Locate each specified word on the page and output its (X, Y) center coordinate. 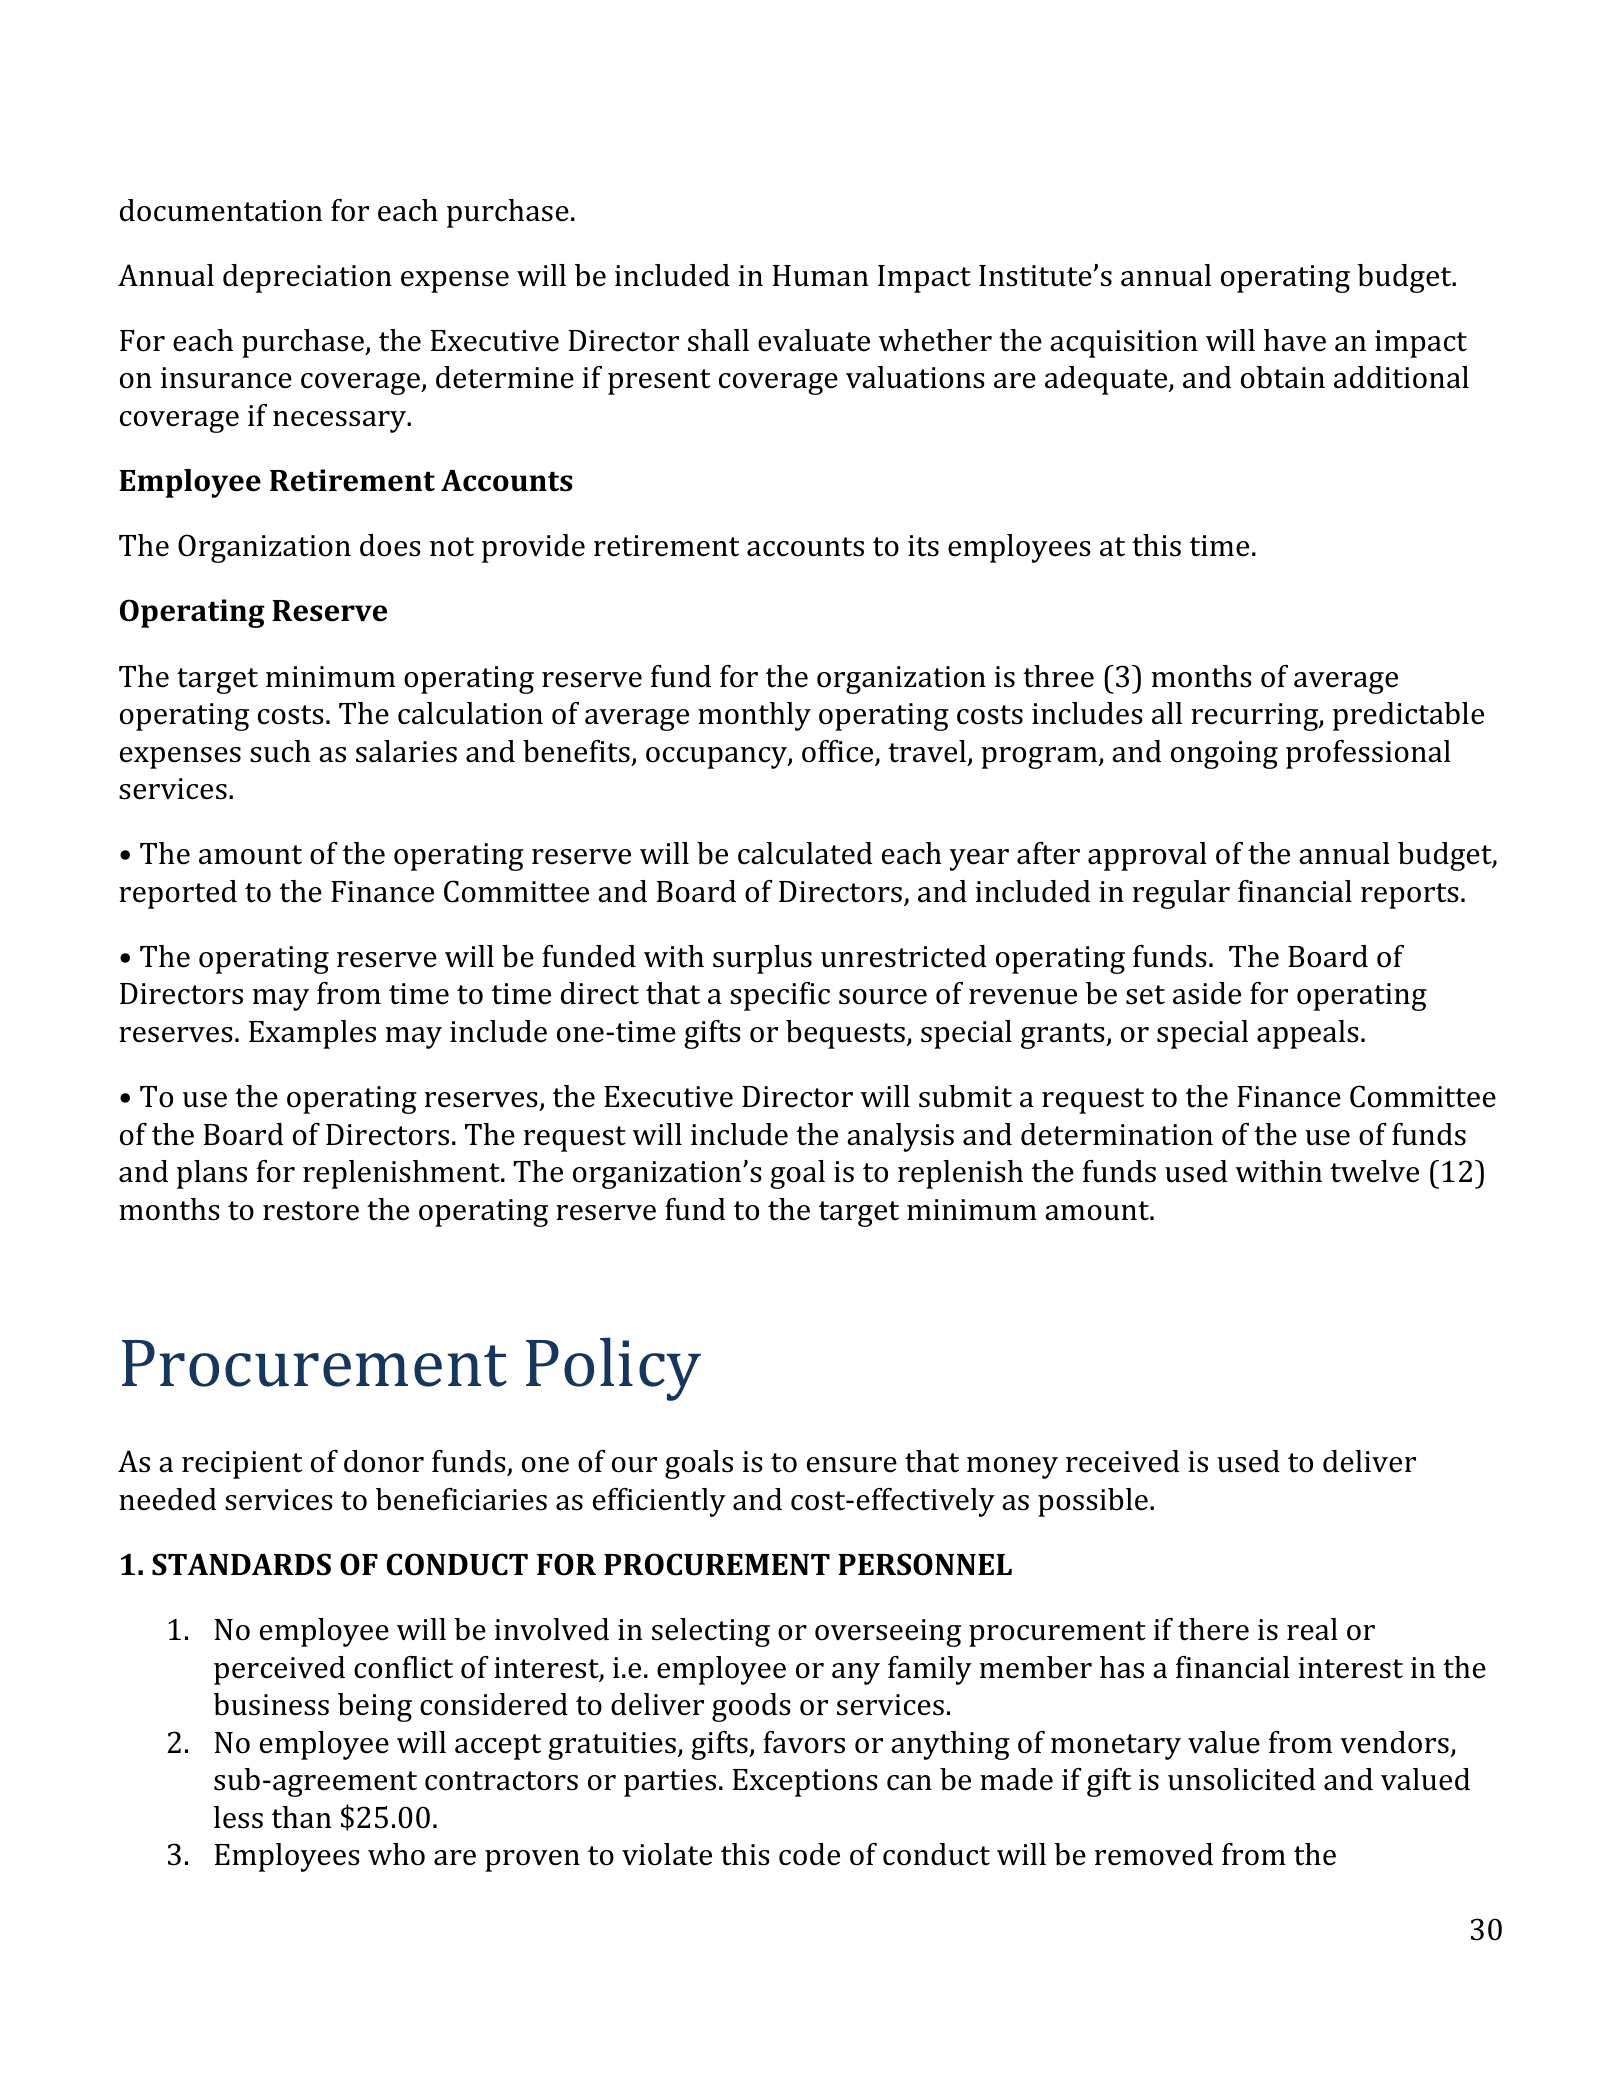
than (302, 1817)
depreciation (307, 278)
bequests (845, 1034)
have (1295, 340)
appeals (1308, 1034)
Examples (312, 1034)
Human (821, 276)
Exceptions (805, 1783)
